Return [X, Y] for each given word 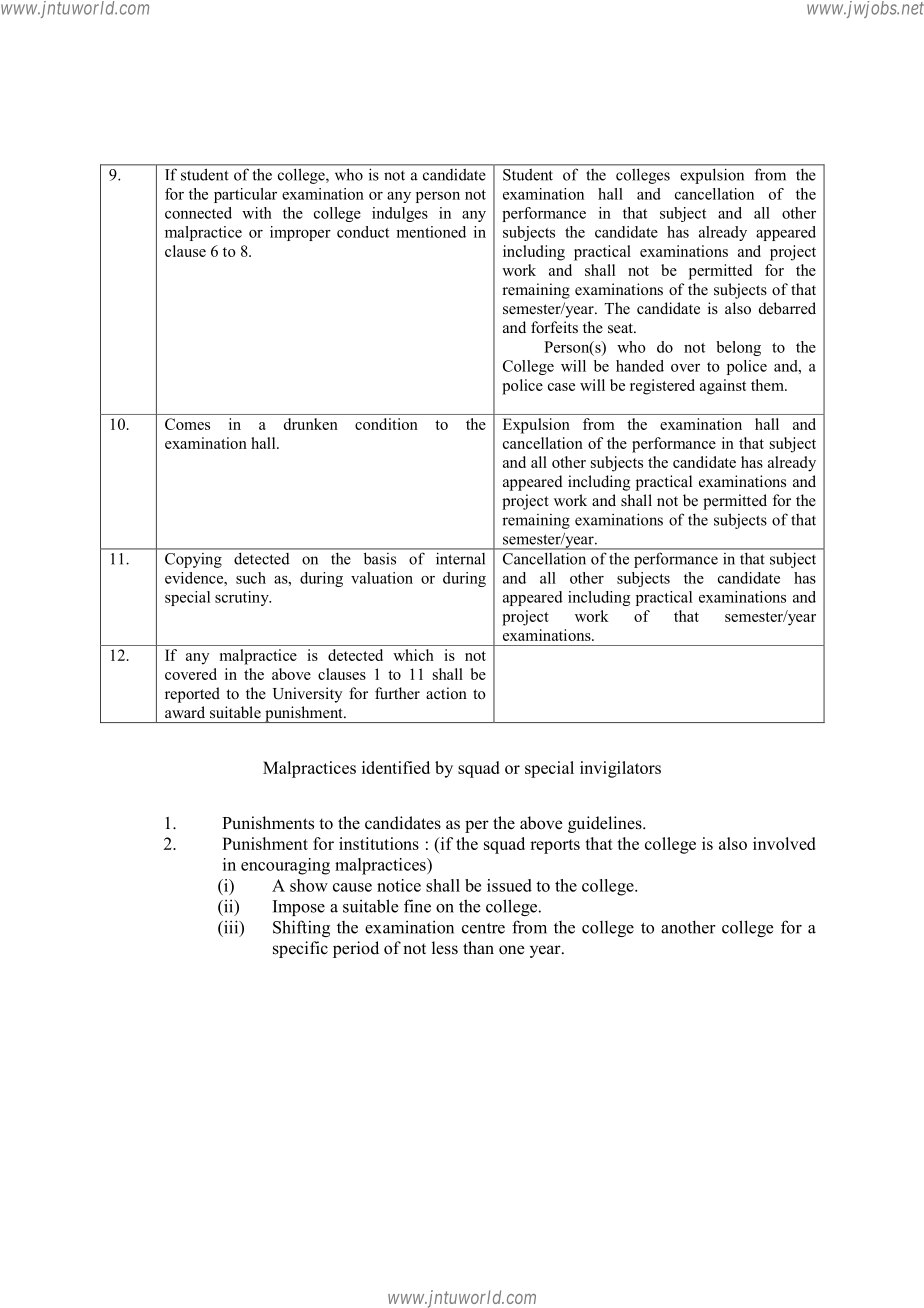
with [257, 213]
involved [784, 843]
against [723, 387]
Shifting [301, 928]
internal [460, 559]
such [251, 578]
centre [483, 928]
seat [621, 328]
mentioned [431, 232]
